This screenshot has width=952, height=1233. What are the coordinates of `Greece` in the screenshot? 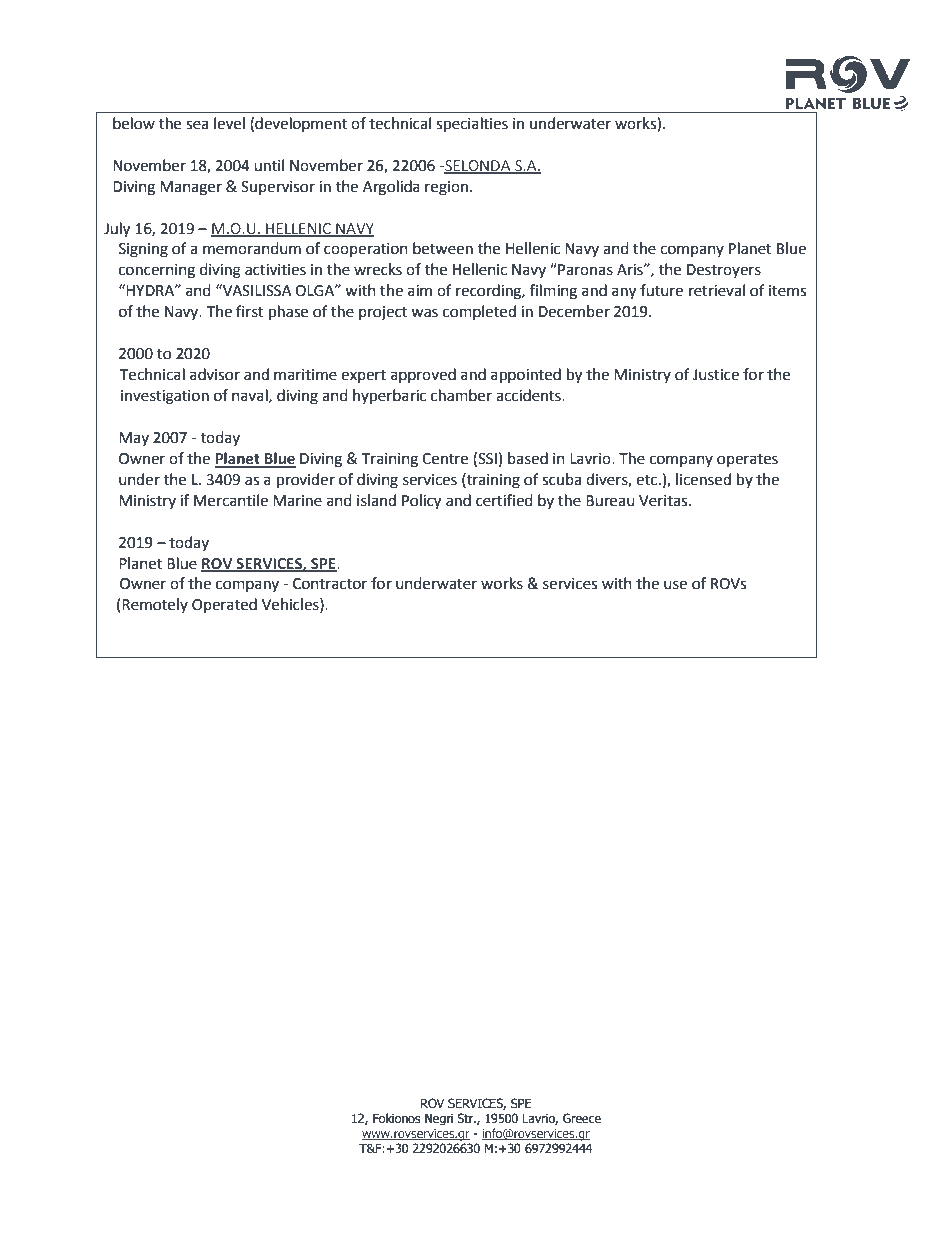 It's located at (582, 1118).
